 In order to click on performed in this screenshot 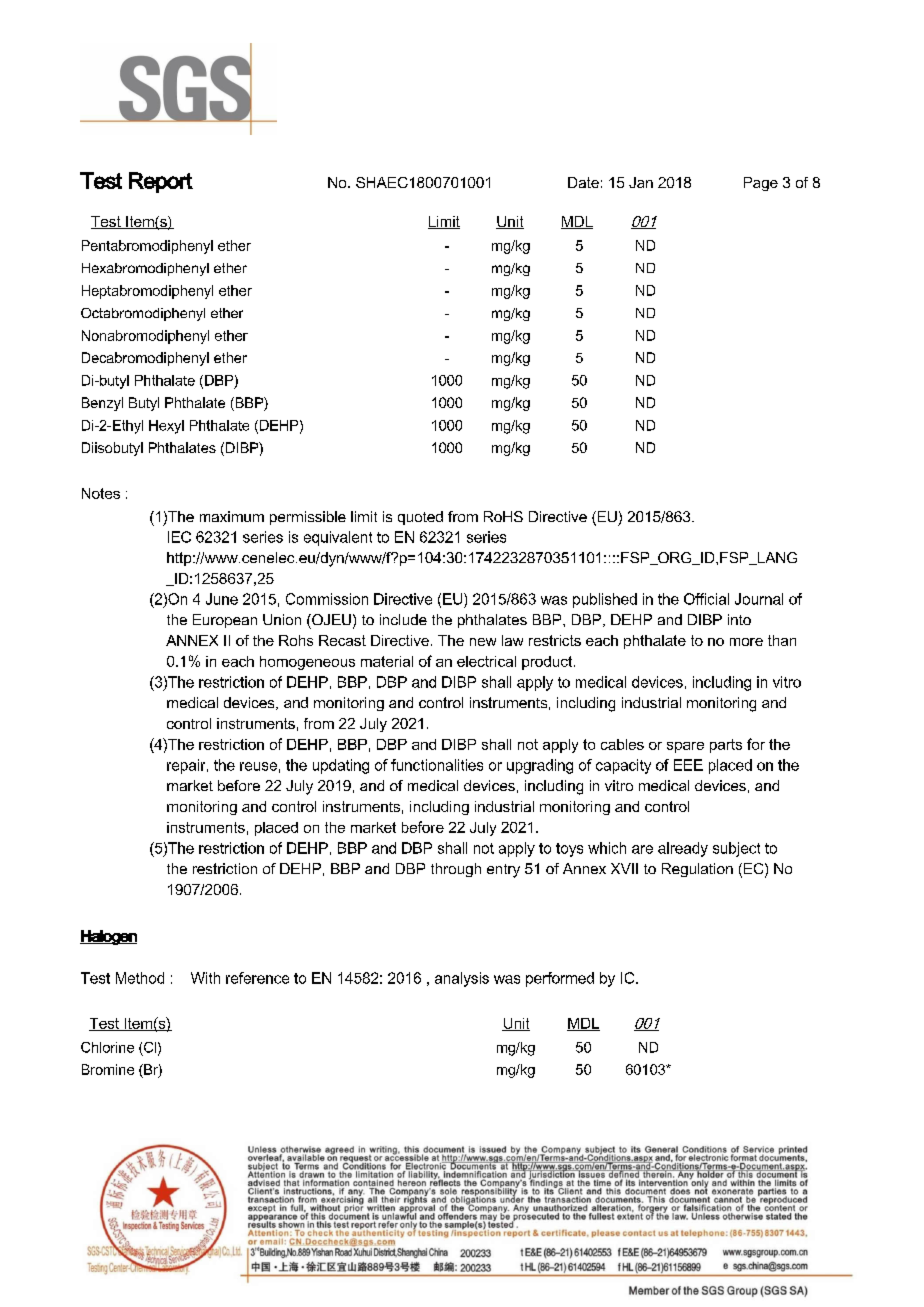, I will do `click(560, 979)`.
